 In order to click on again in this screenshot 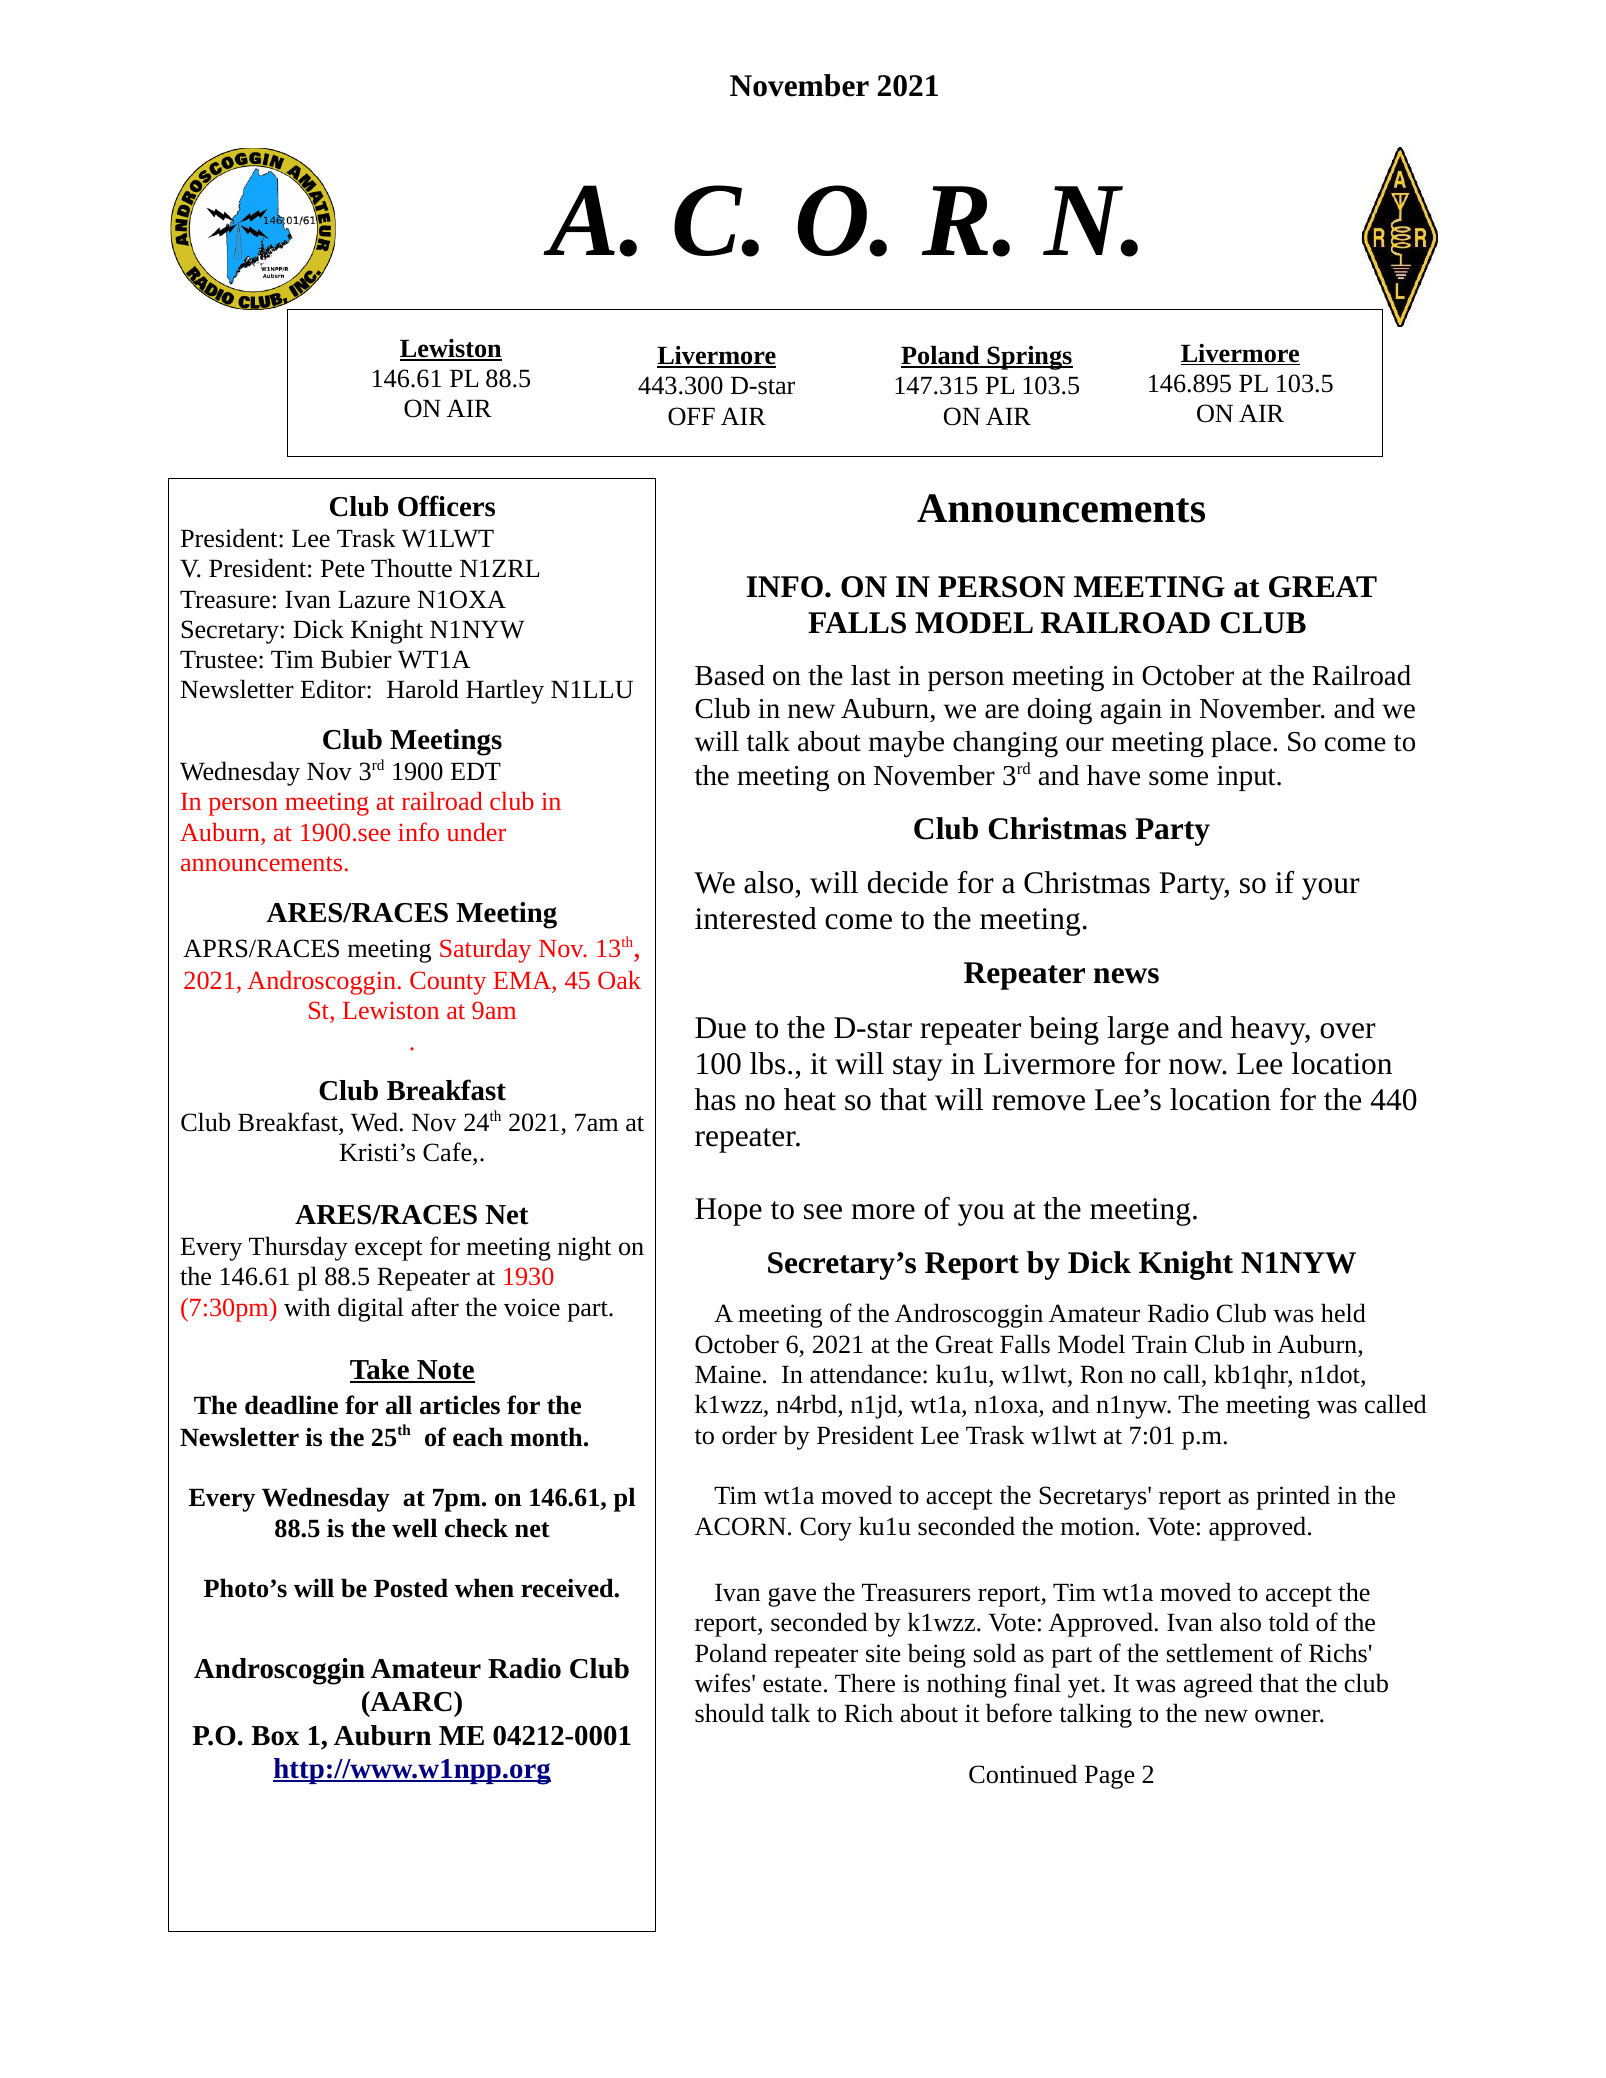, I will do `click(1131, 712)`.
